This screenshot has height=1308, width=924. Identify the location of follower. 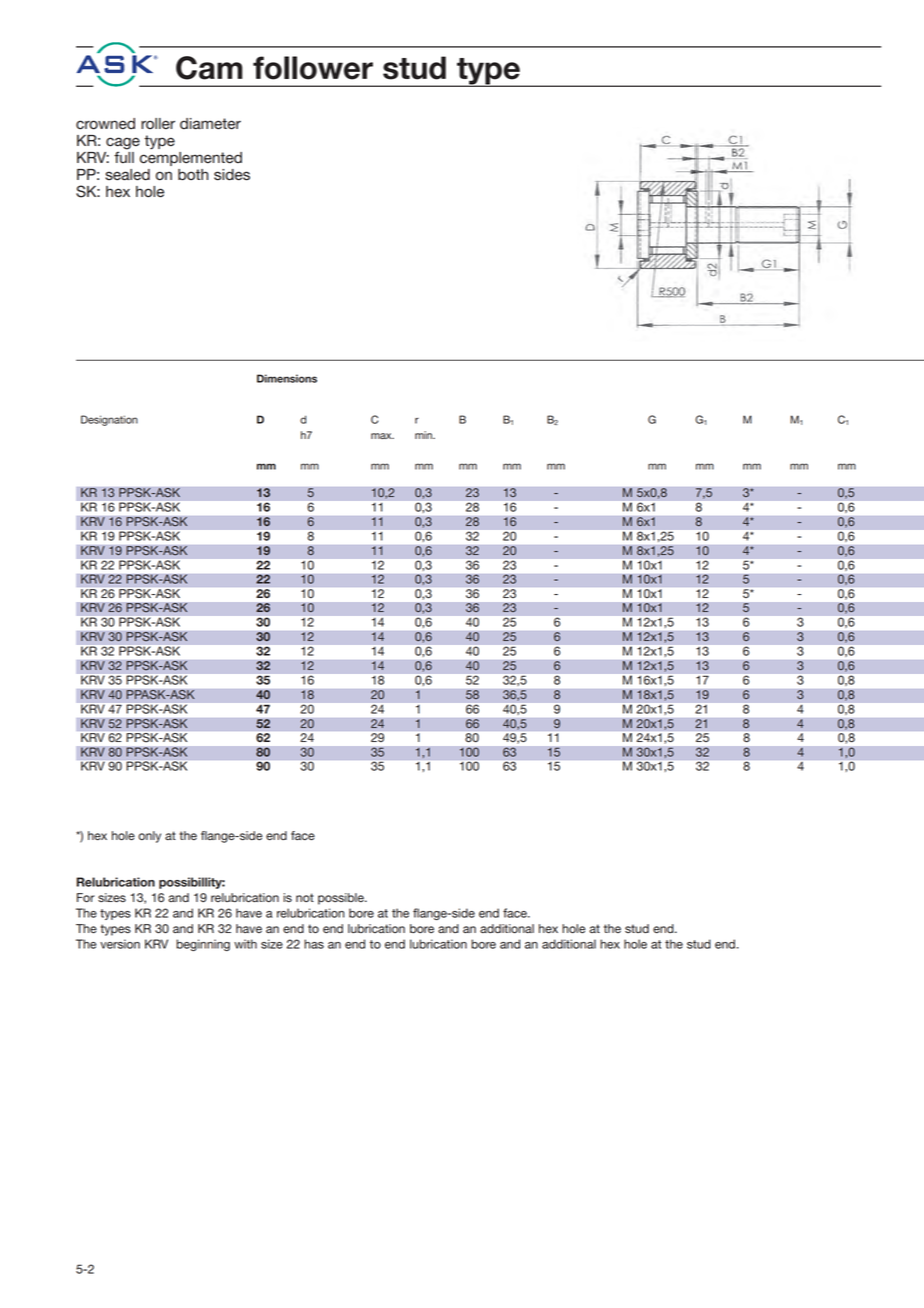
(313, 68).
